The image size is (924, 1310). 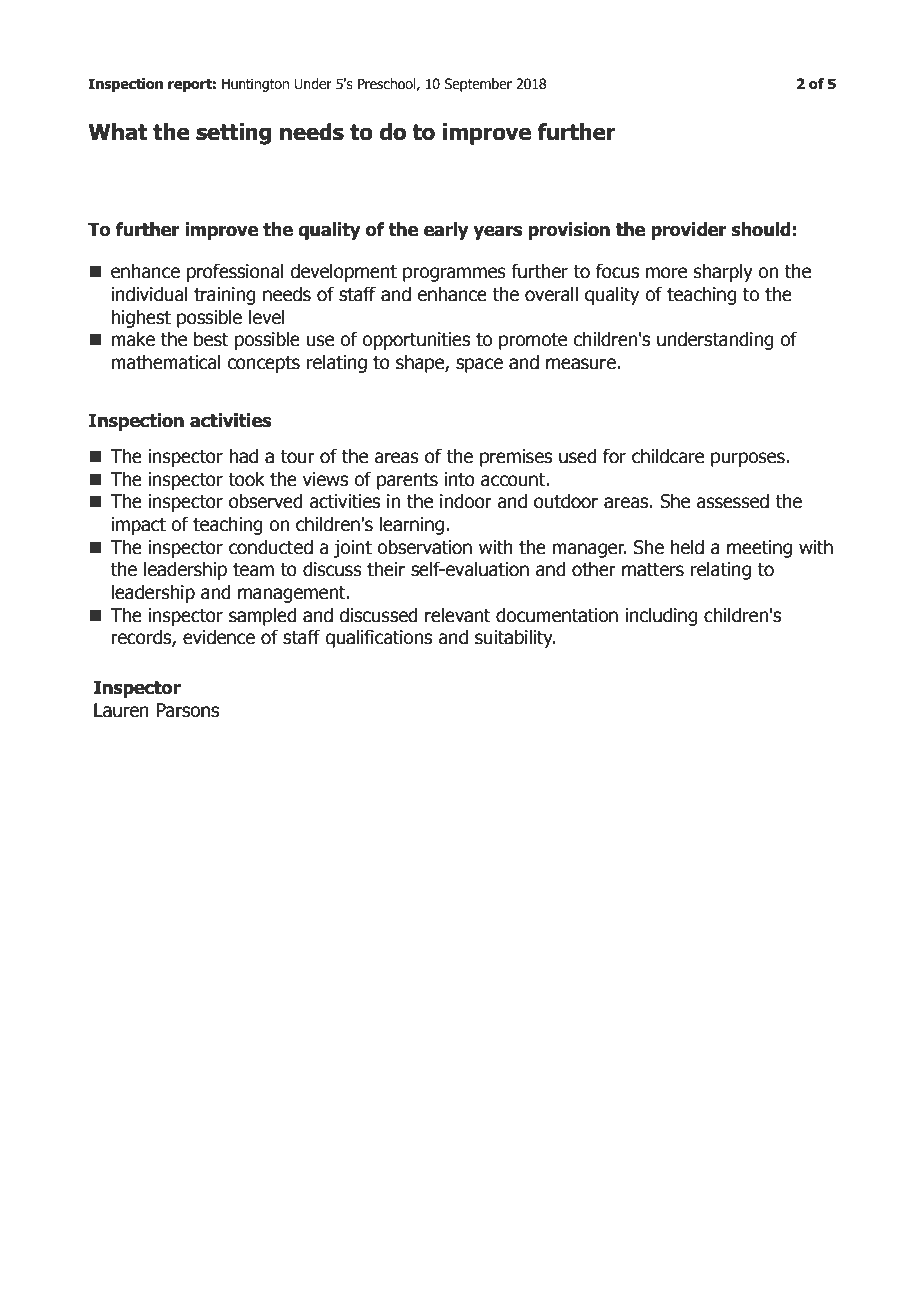 What do you see at coordinates (424, 547) in the screenshot?
I see `observation` at bounding box center [424, 547].
